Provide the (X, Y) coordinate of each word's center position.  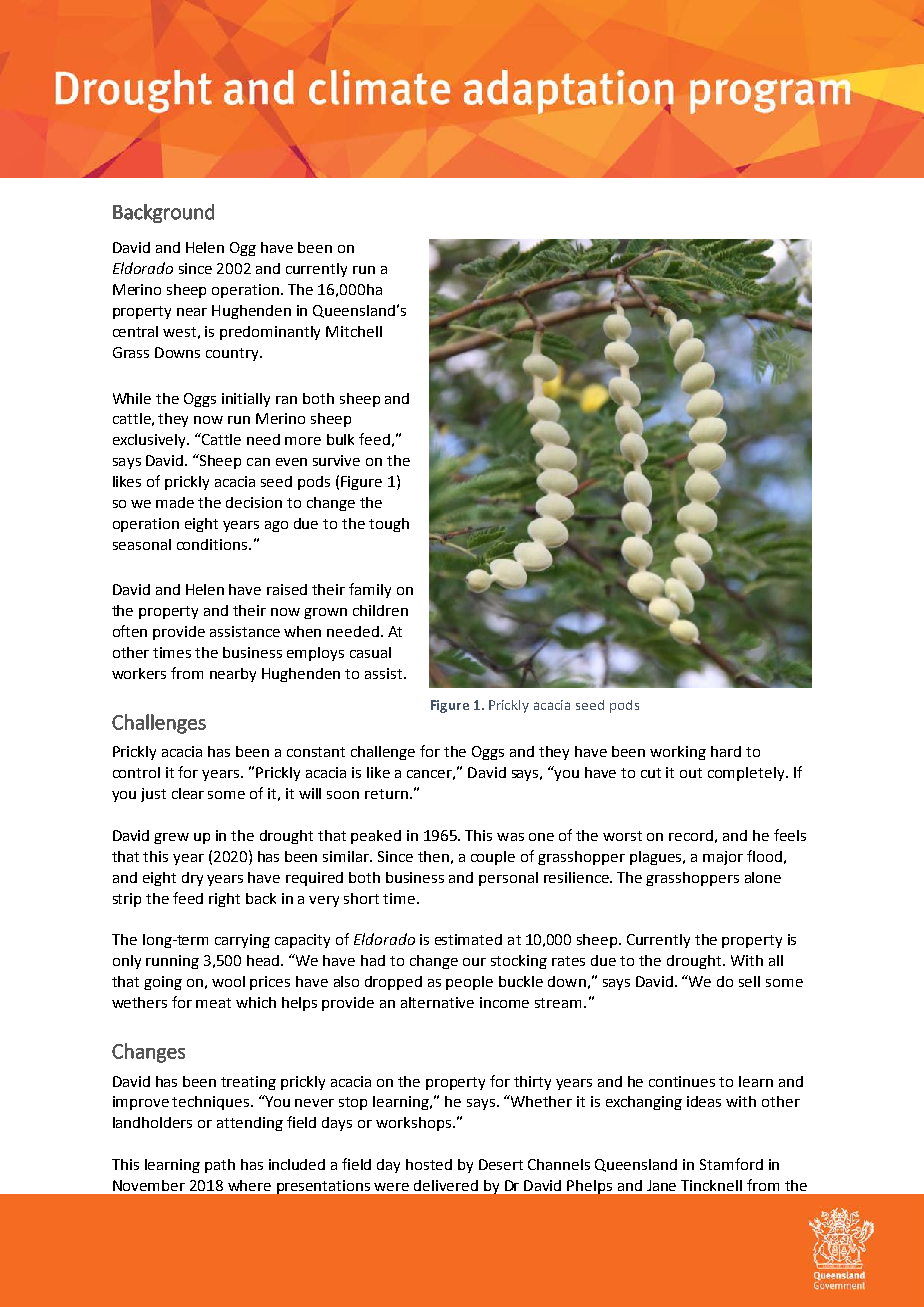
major (723, 858)
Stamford (731, 1164)
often (130, 631)
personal (508, 879)
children (380, 610)
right (224, 900)
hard (726, 751)
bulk (340, 439)
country (233, 354)
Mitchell (354, 331)
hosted (429, 1164)
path (220, 1166)
